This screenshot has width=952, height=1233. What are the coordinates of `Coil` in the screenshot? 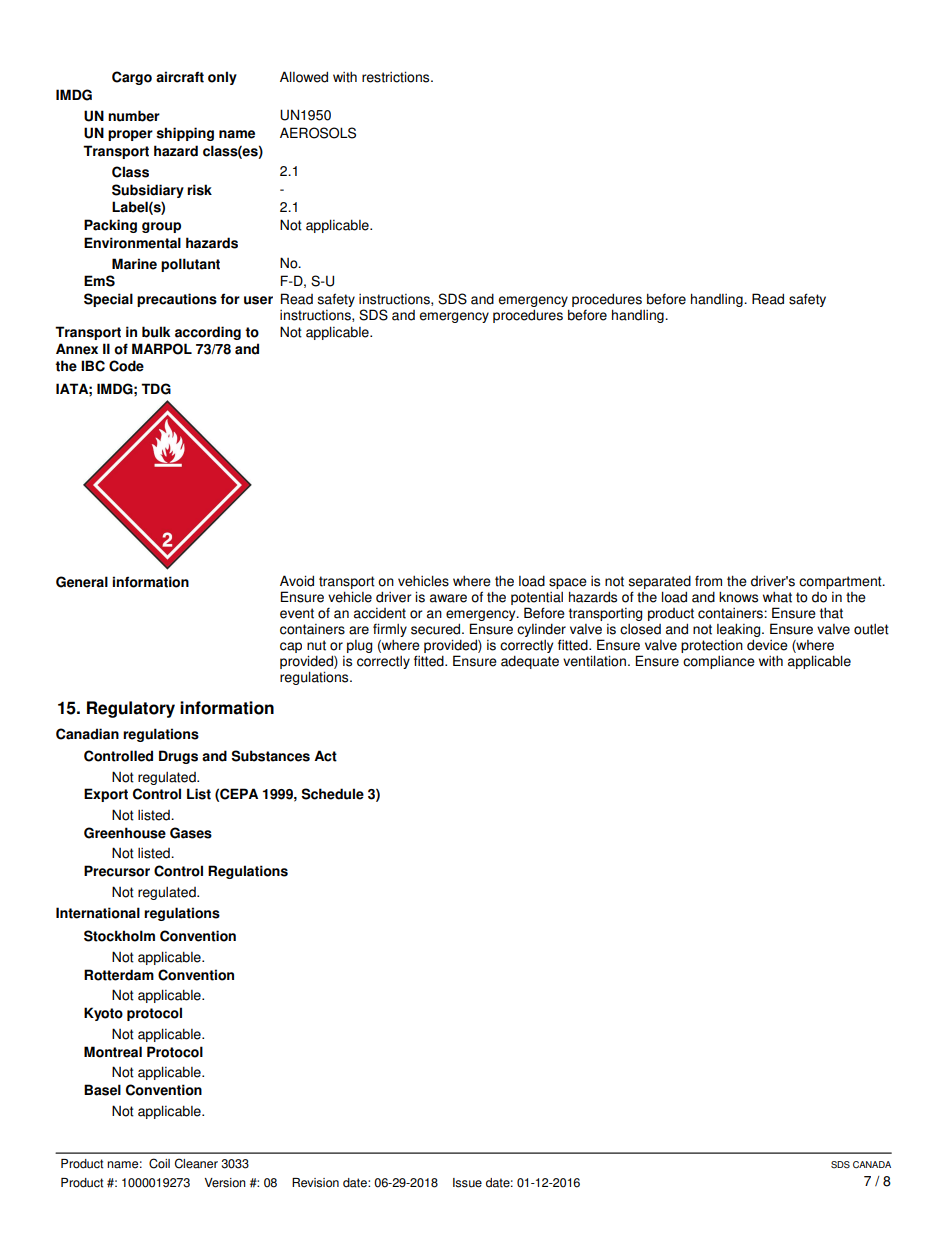 It's located at (159, 1163).
